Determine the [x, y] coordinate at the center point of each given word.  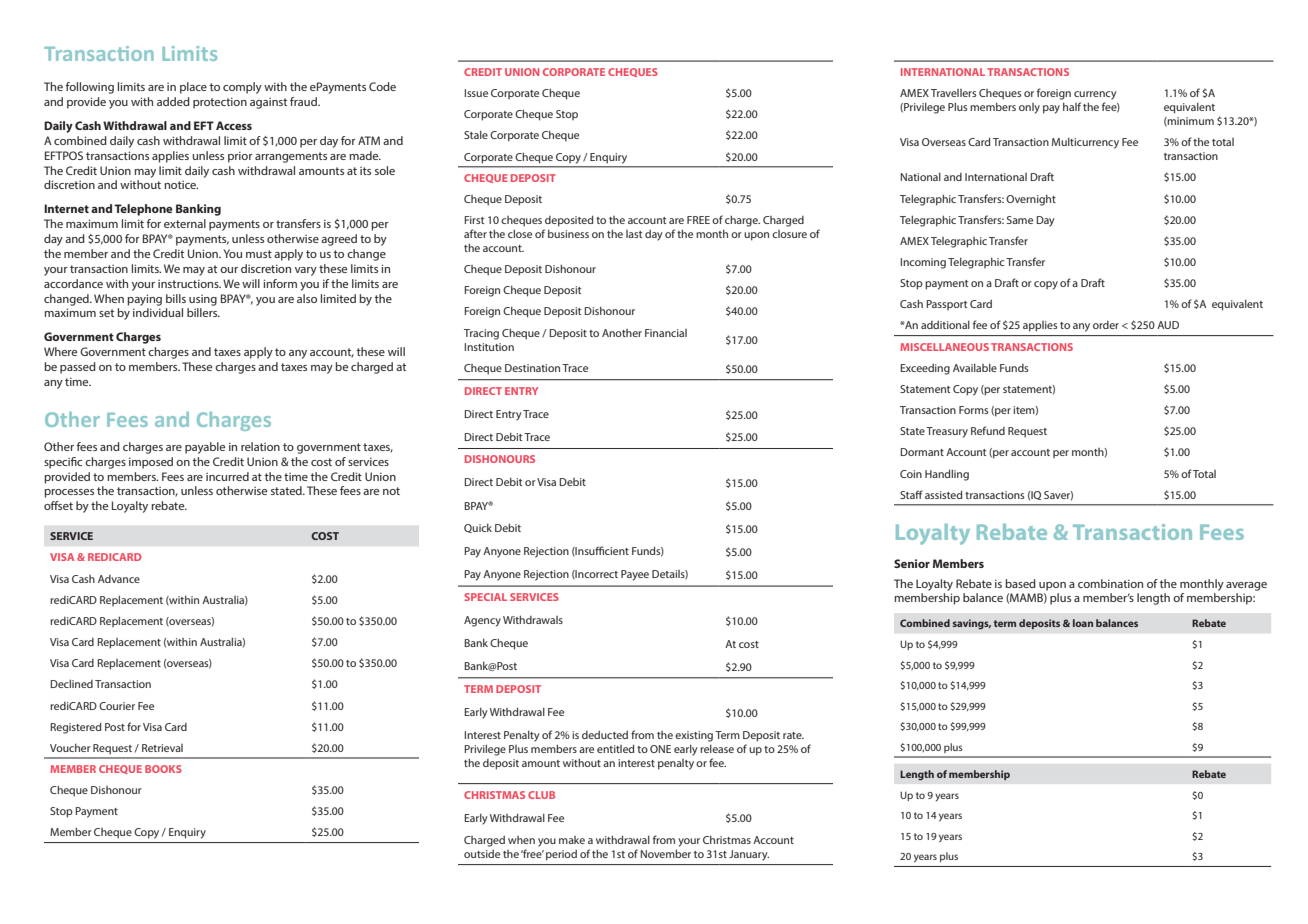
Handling [947, 475]
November [665, 853]
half [1072, 106]
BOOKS [163, 769]
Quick [478, 528]
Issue [476, 93]
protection [220, 103]
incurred [227, 476]
